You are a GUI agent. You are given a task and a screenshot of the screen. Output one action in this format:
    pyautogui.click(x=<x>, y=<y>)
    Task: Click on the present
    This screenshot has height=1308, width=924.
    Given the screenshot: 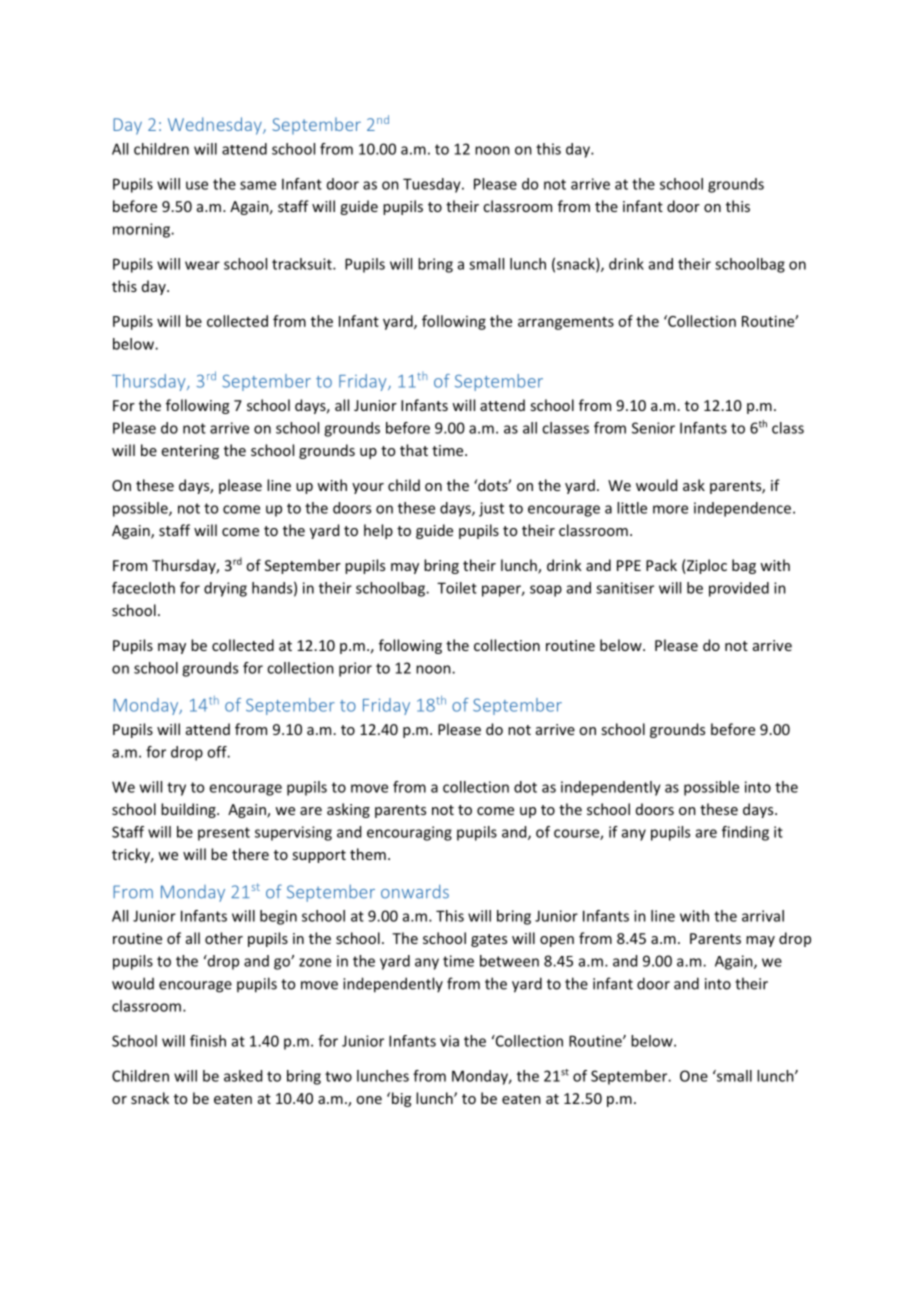 What is the action you would take?
    pyautogui.click(x=224, y=834)
